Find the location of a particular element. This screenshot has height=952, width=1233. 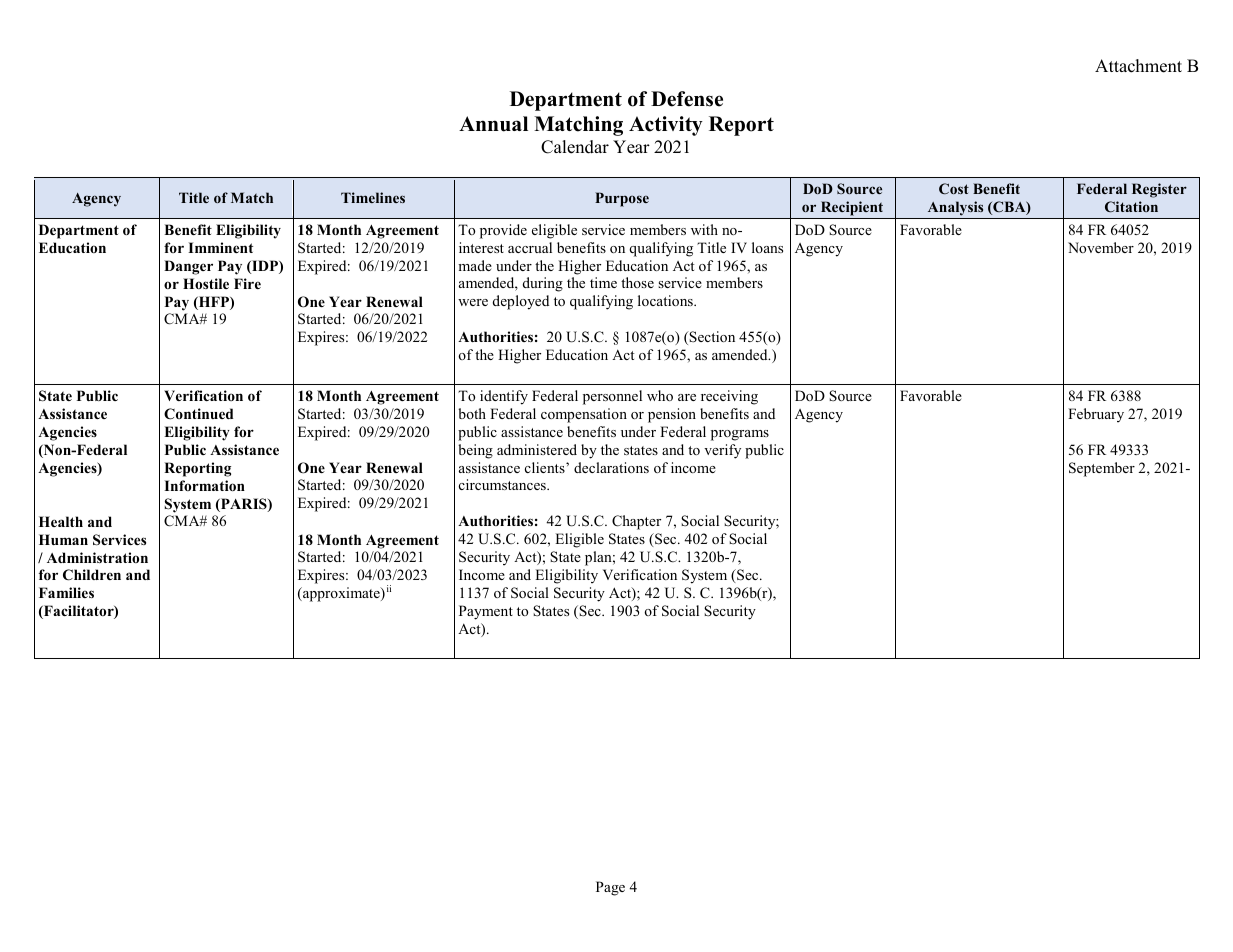

Annual is located at coordinates (493, 124).
